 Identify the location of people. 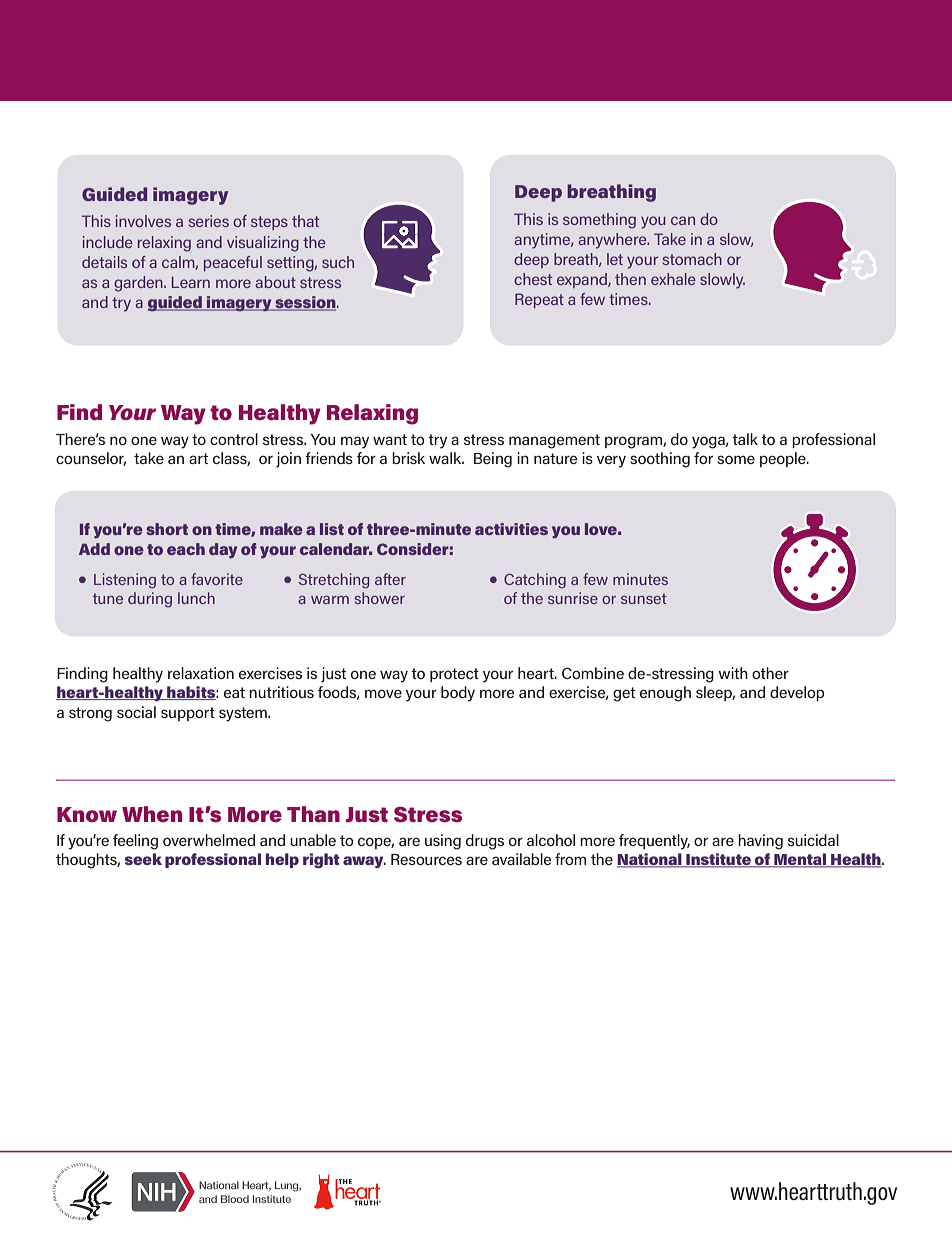
(784, 459).
